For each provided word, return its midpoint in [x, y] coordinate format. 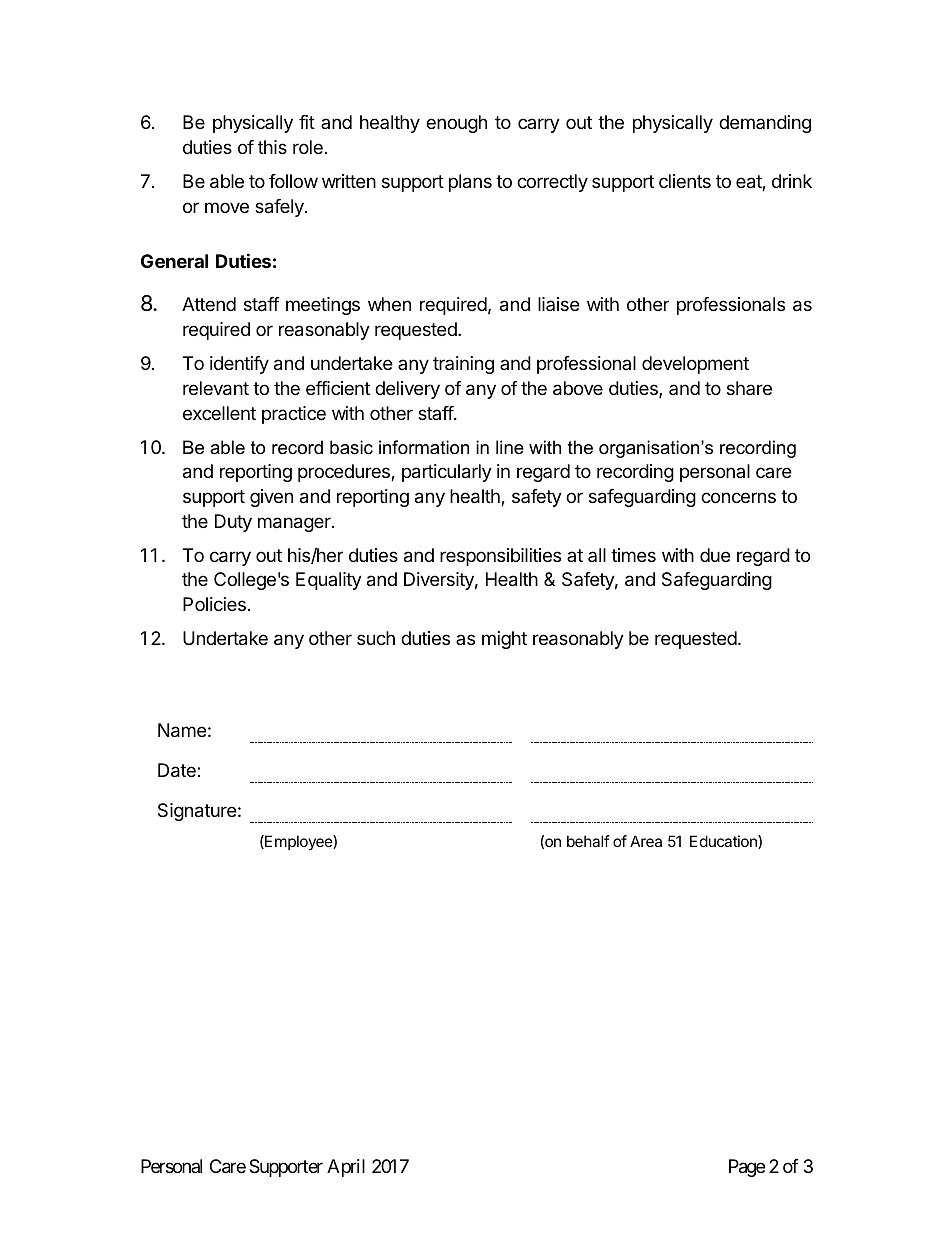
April [346, 1168]
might [504, 640]
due [715, 555]
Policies [214, 604]
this [272, 147]
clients [685, 181]
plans [470, 183]
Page [747, 1168]
